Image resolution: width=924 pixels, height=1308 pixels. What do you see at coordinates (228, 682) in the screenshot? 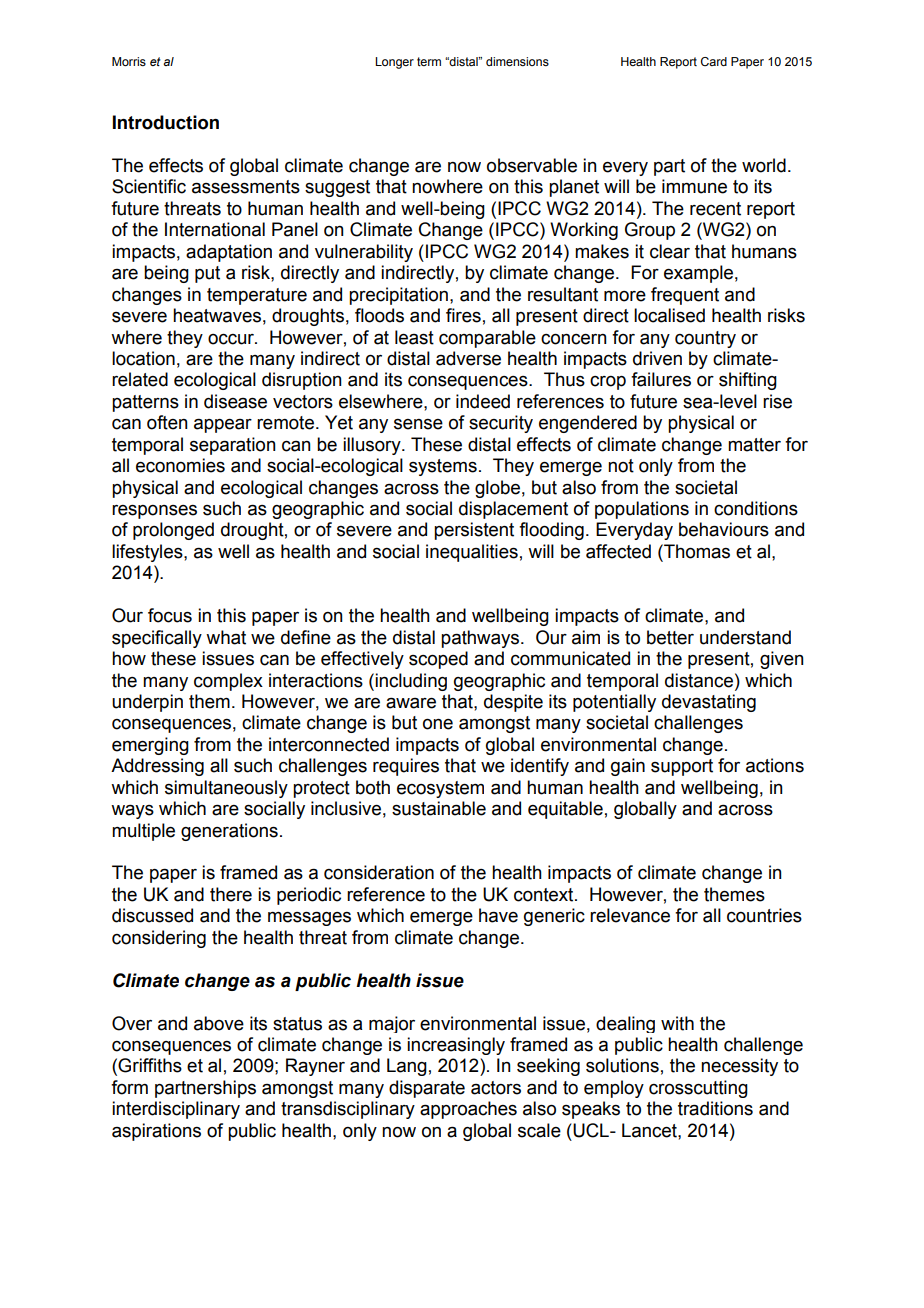
I see `complex` at bounding box center [228, 682].
